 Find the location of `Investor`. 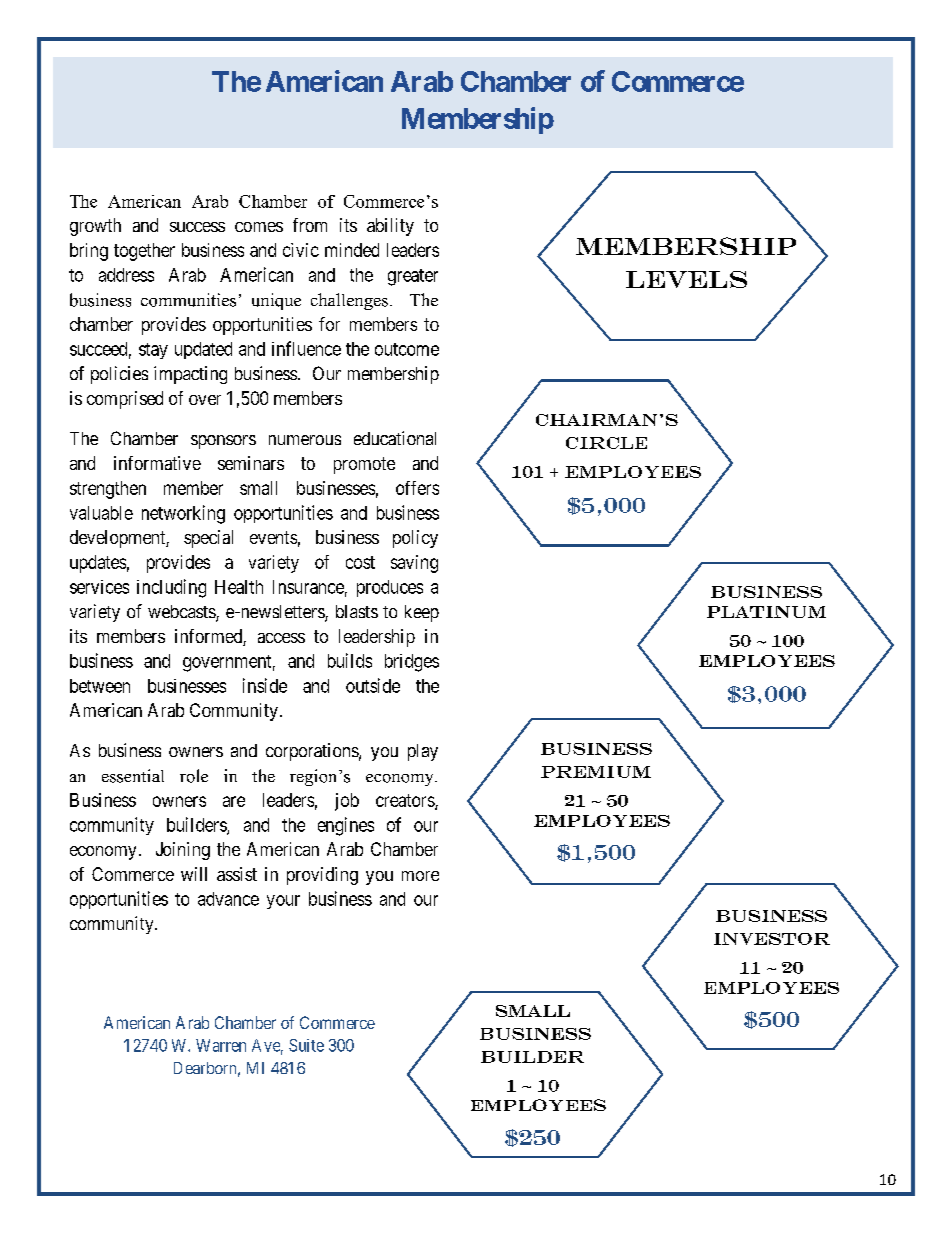

Investor is located at coordinates (772, 939).
